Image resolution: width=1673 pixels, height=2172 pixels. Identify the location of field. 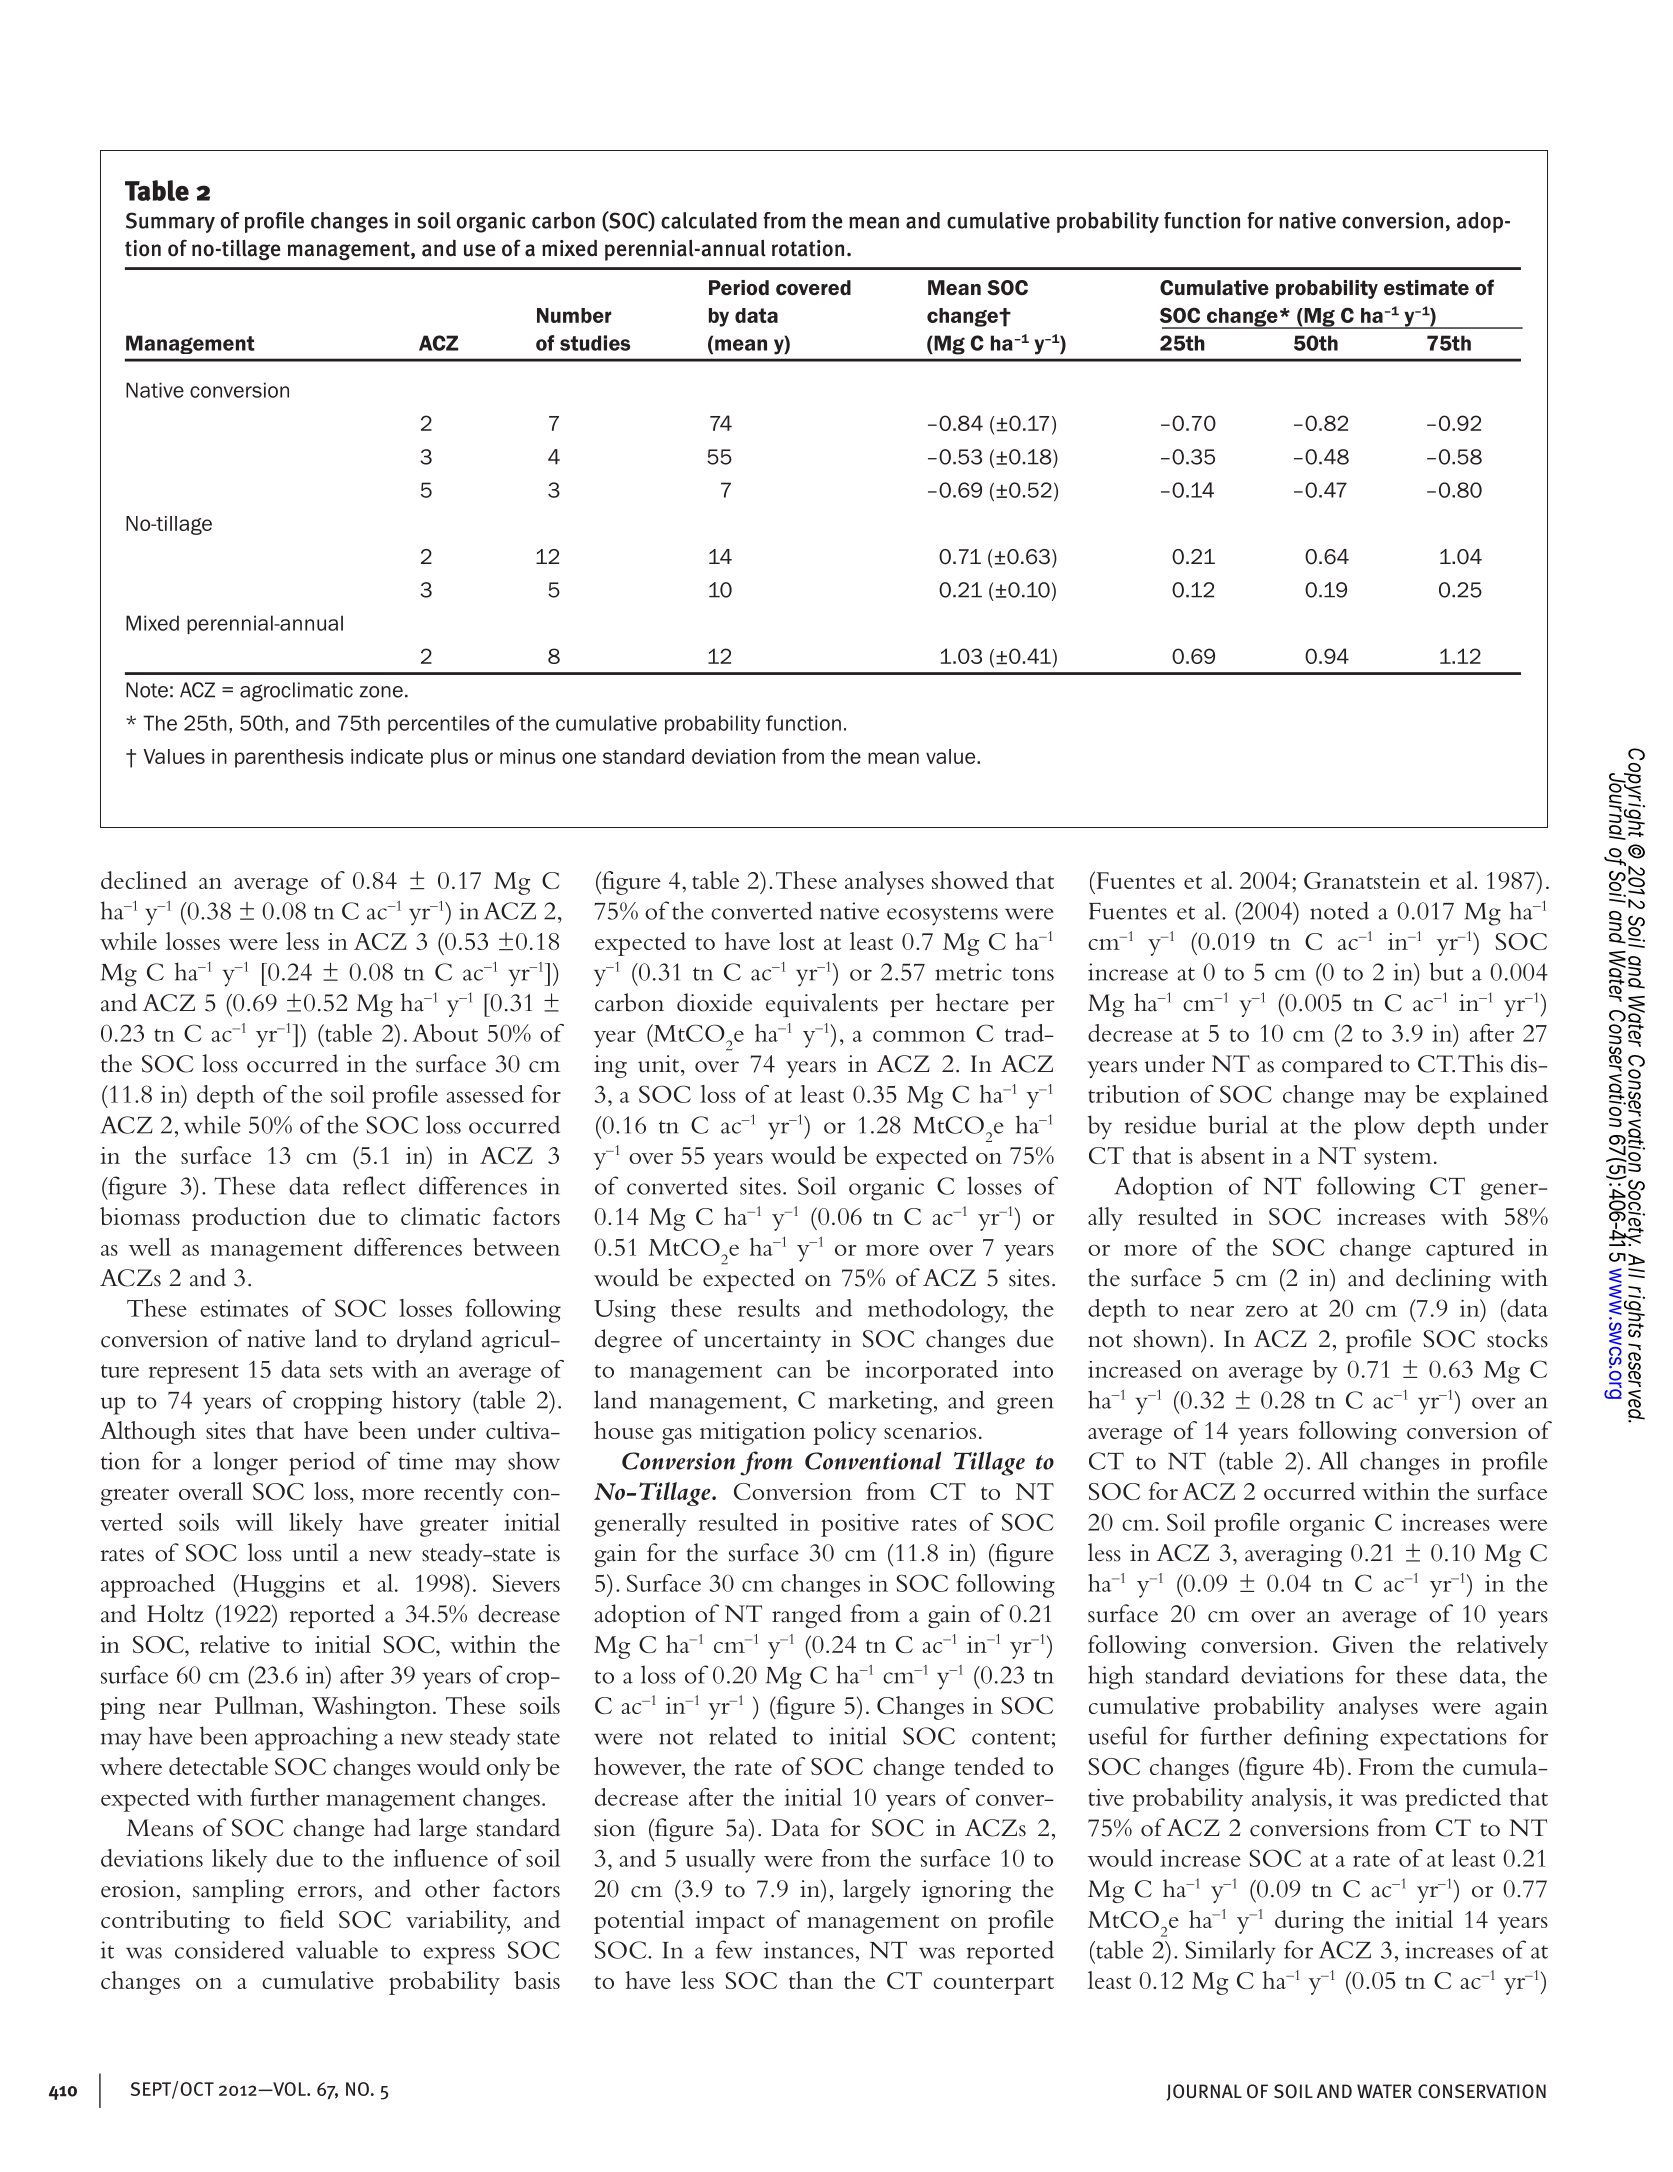
(302, 1919).
